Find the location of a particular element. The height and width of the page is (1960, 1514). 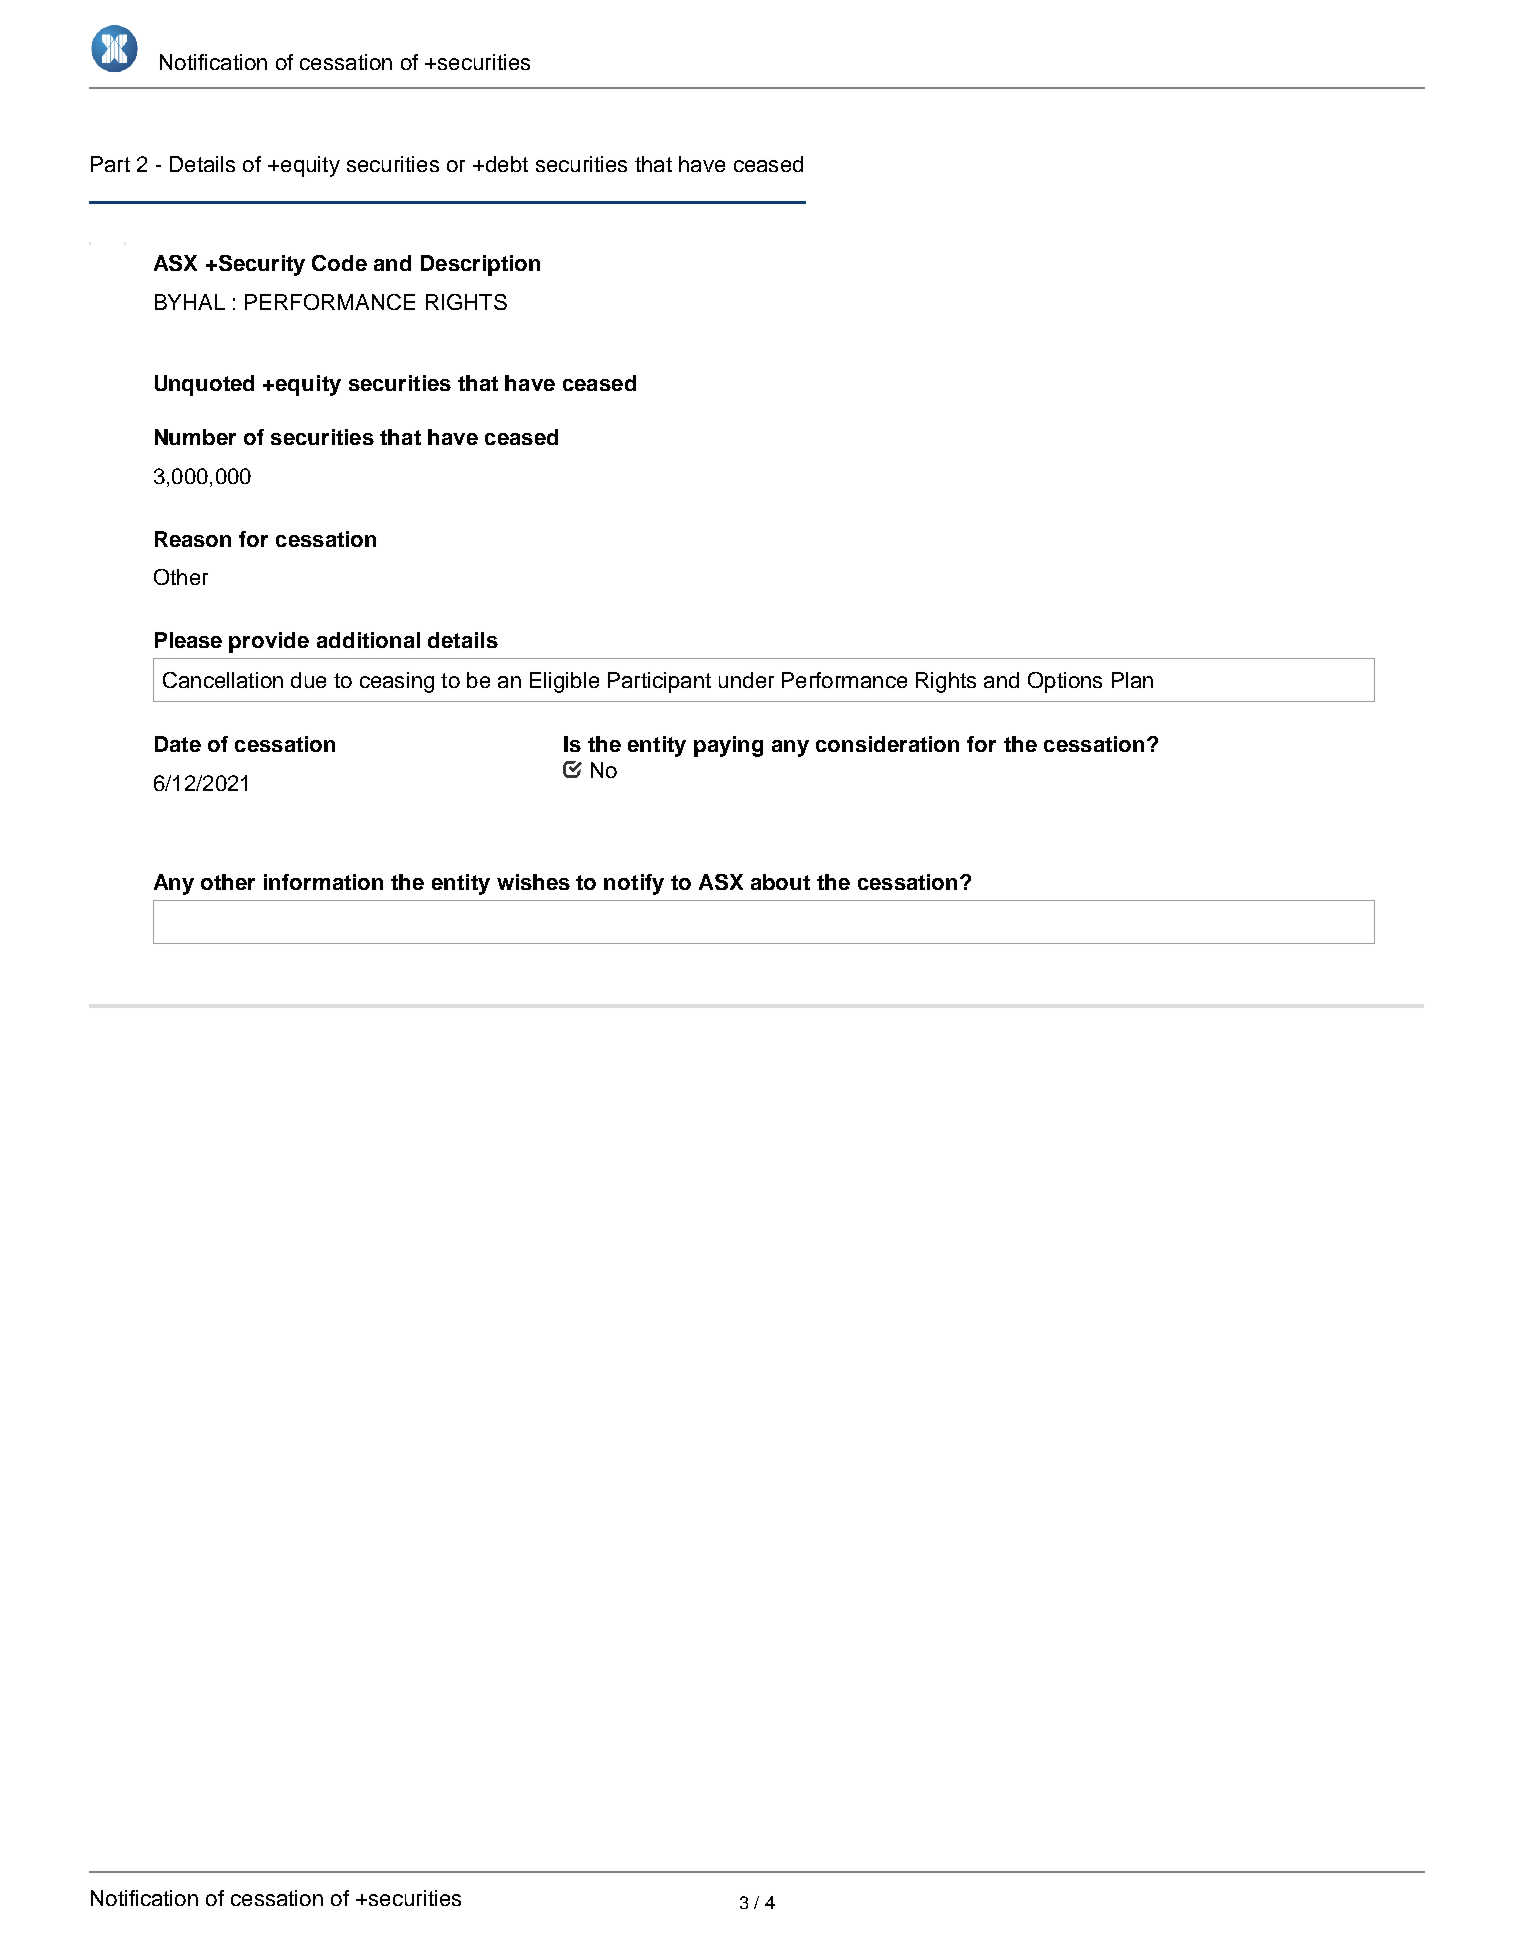

Number is located at coordinates (195, 437).
